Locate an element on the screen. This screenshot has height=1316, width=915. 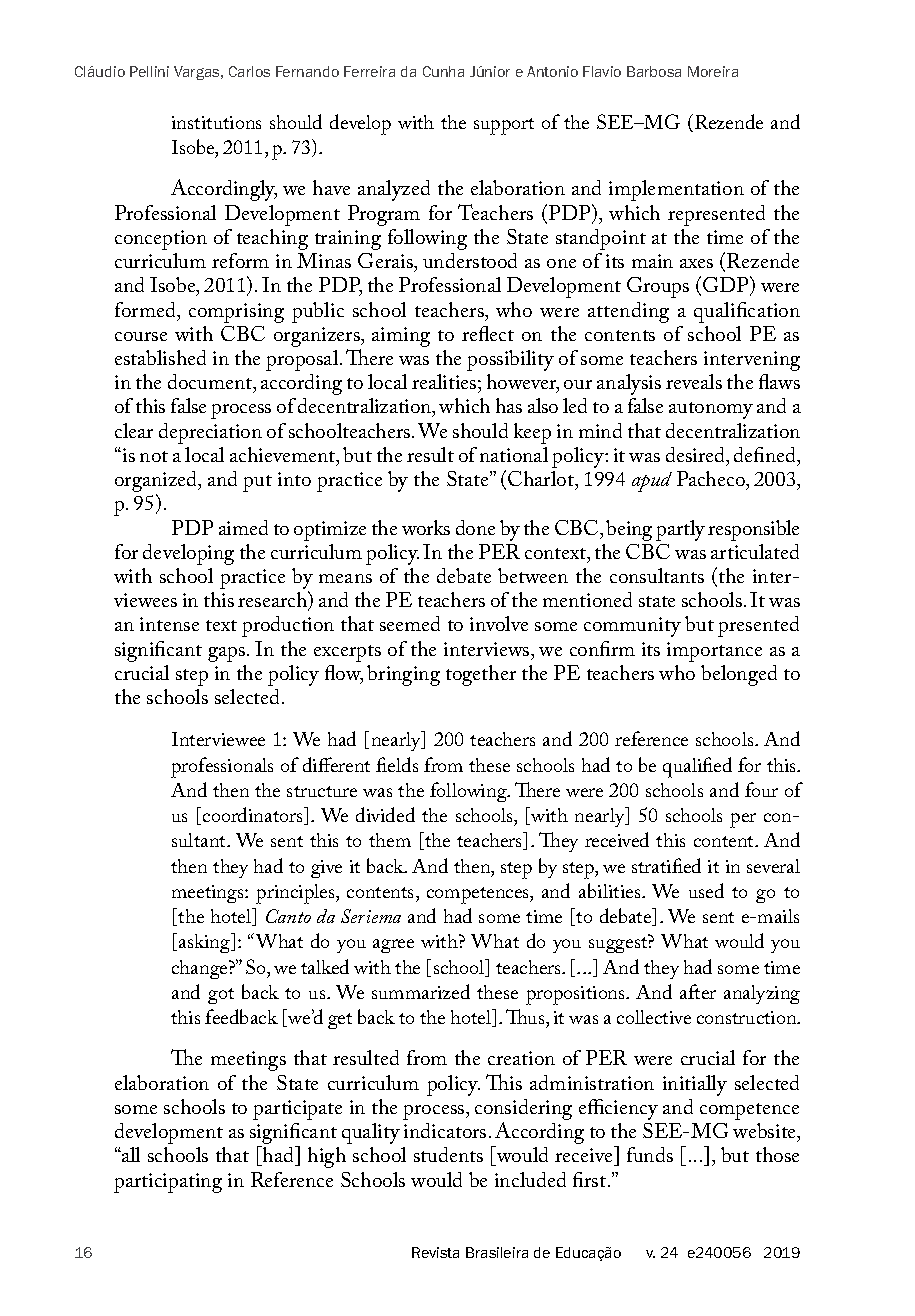
importance is located at coordinates (714, 652).
